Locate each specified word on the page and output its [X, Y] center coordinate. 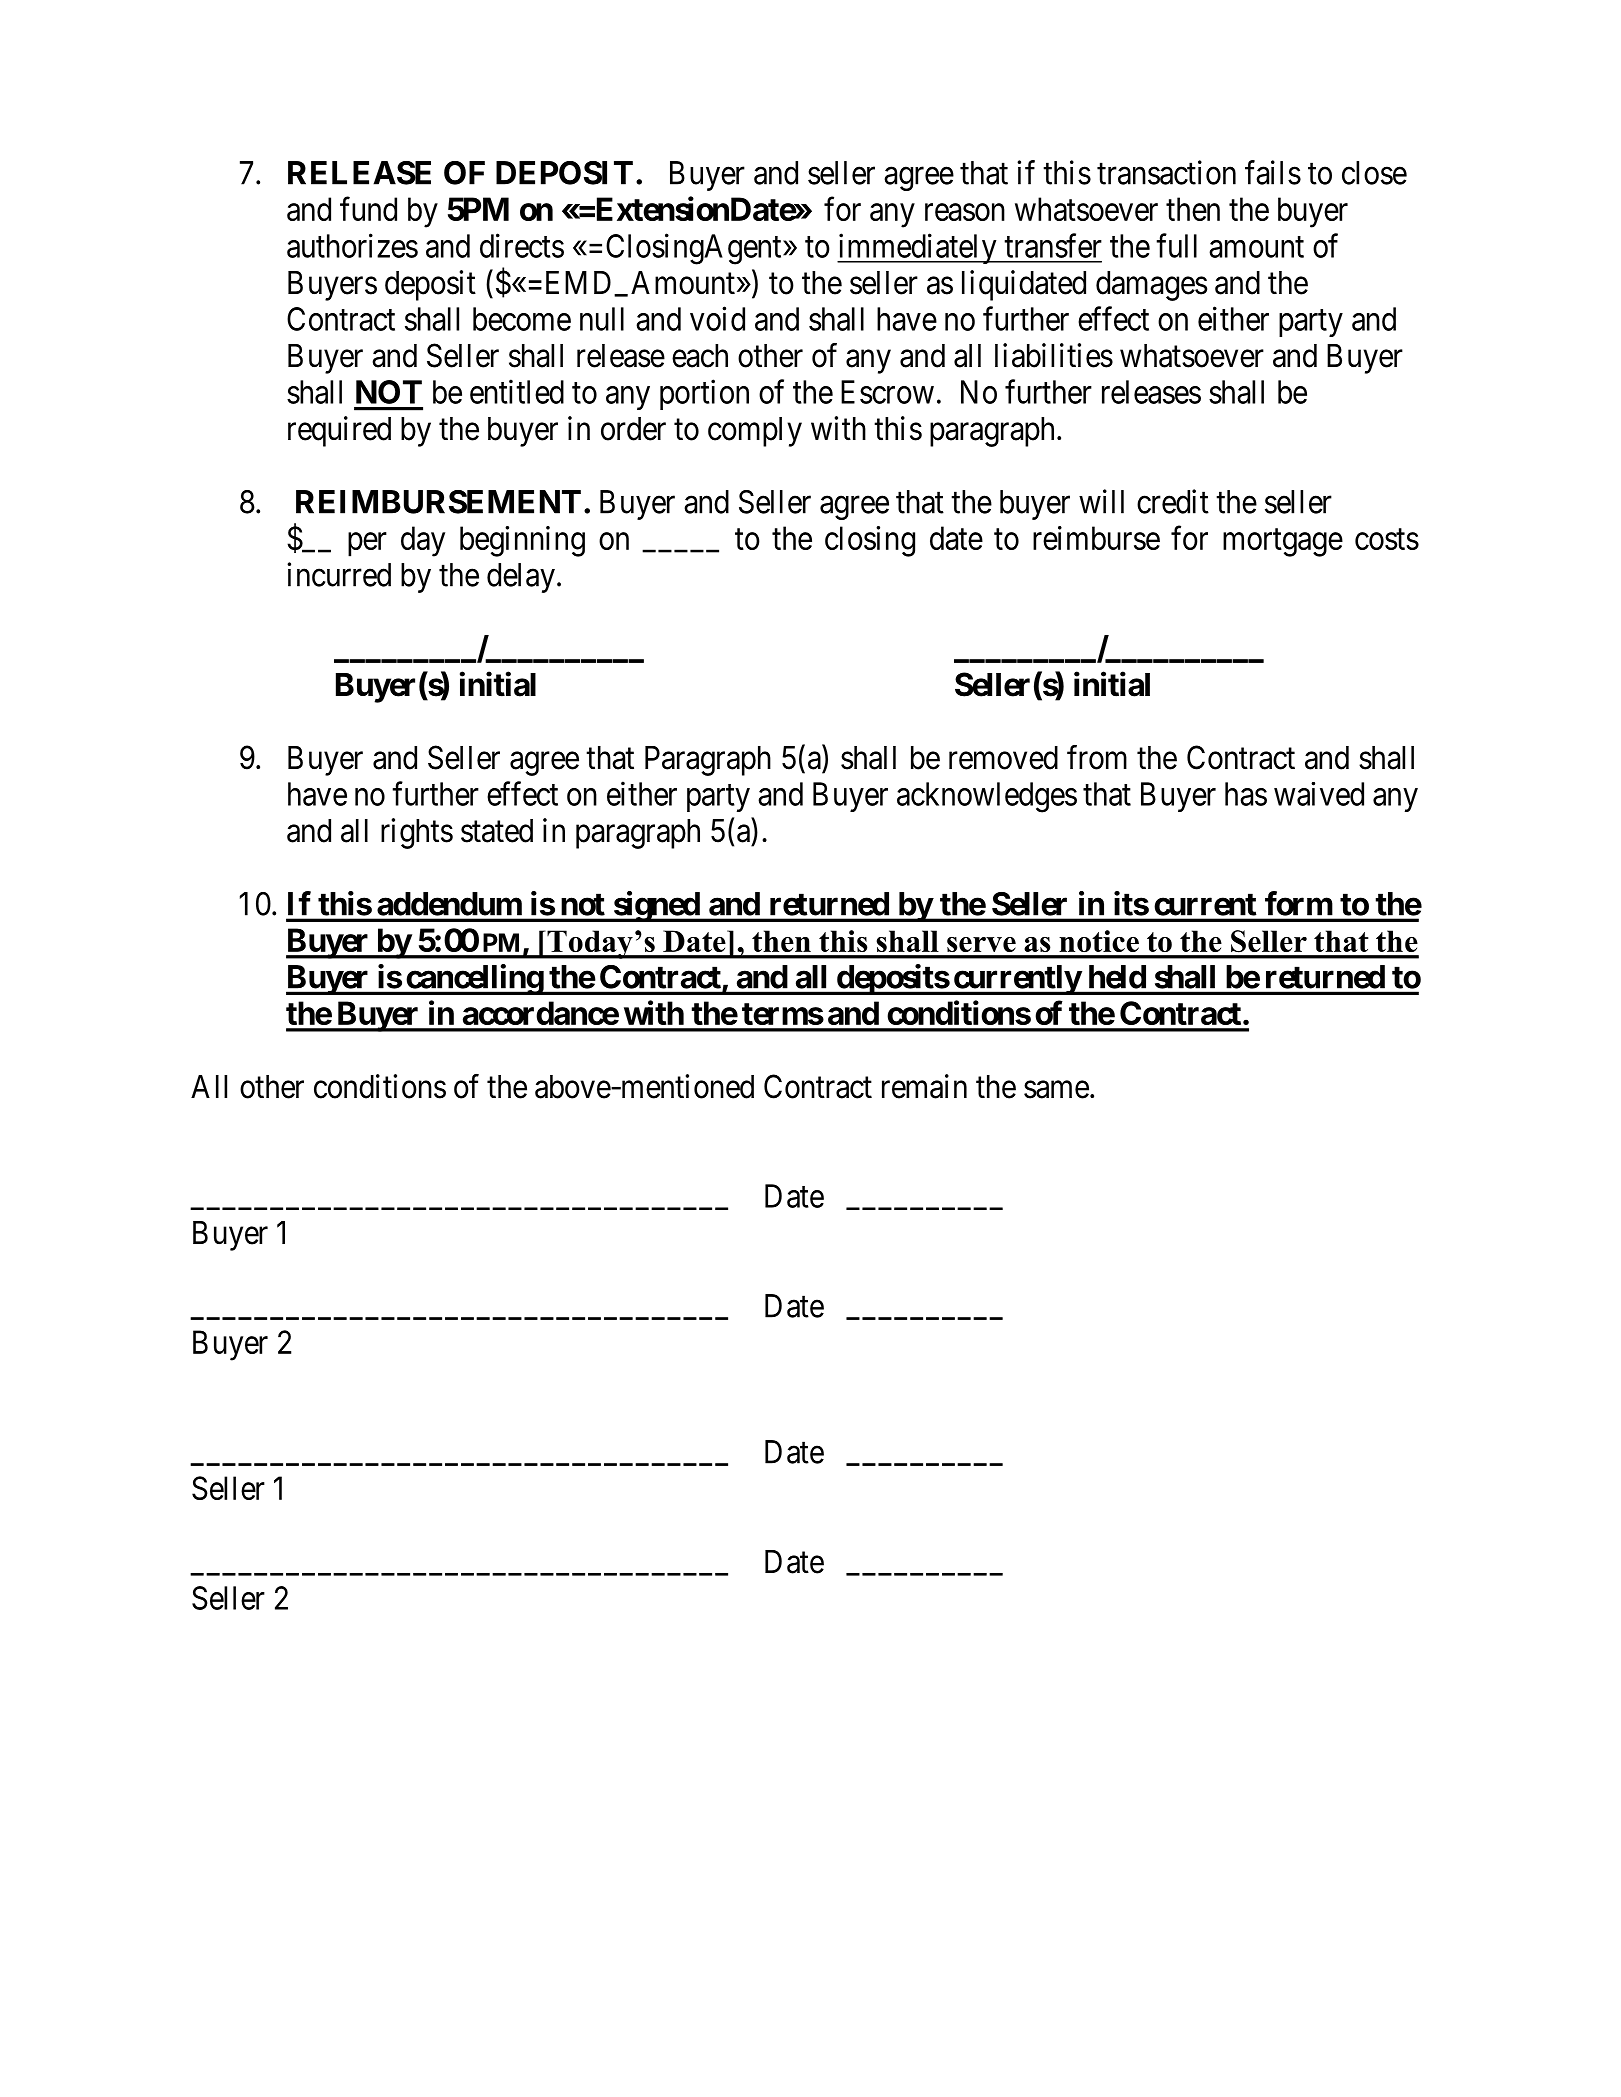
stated [497, 831]
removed [1003, 758]
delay [521, 578]
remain [924, 1086]
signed [656, 906]
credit [1173, 501]
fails [1273, 172]
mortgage [1283, 543]
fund [368, 209]
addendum [449, 904]
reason [965, 212]
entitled [517, 391]
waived [1319, 794]
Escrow [887, 392]
